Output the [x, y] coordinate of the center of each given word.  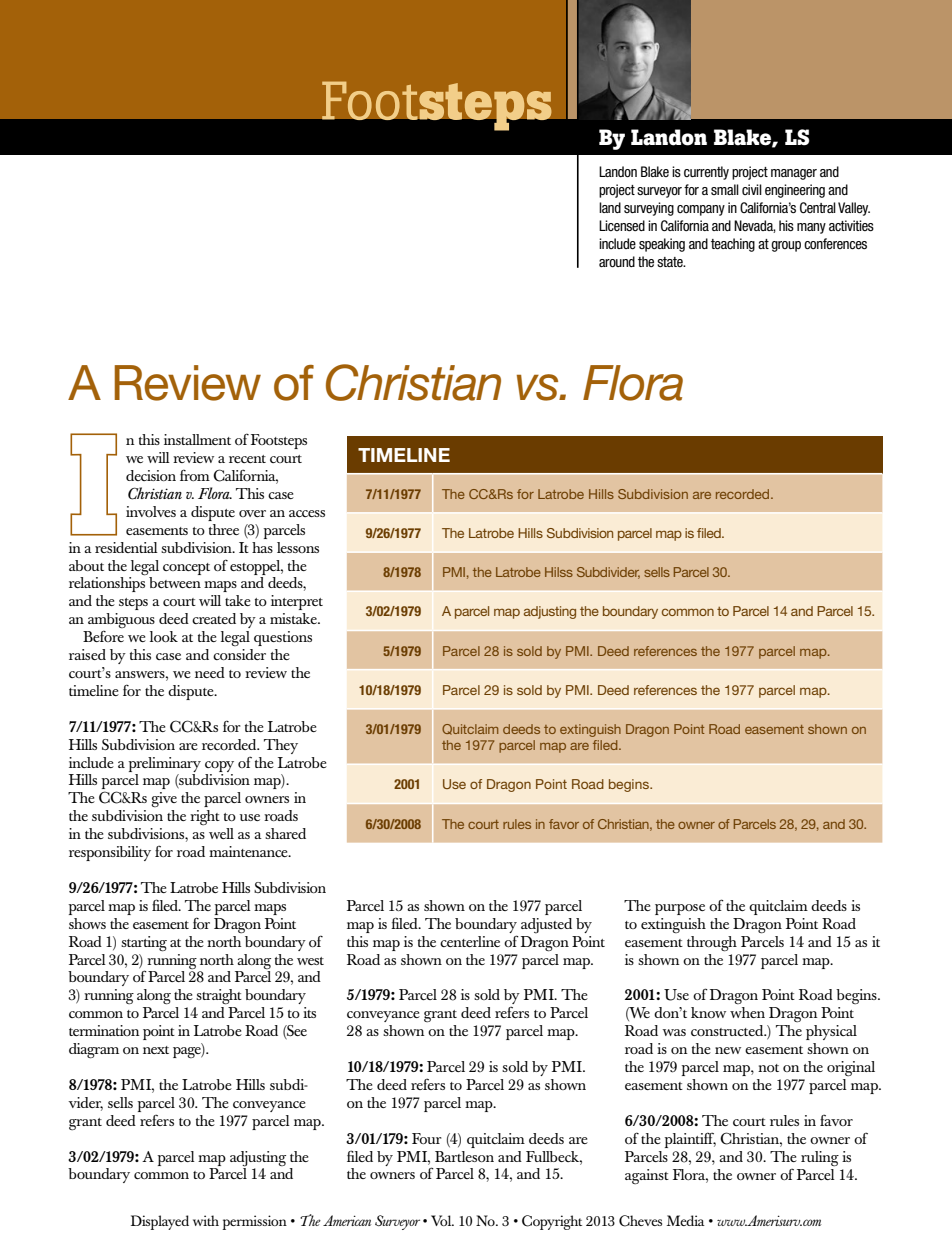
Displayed [160, 1222]
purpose [680, 909]
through [712, 944]
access [307, 513]
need [210, 672]
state [671, 262]
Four [427, 1138]
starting [144, 944]
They [281, 746]
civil [752, 189]
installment [197, 439]
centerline [470, 941]
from [195, 475]
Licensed [622, 225]
